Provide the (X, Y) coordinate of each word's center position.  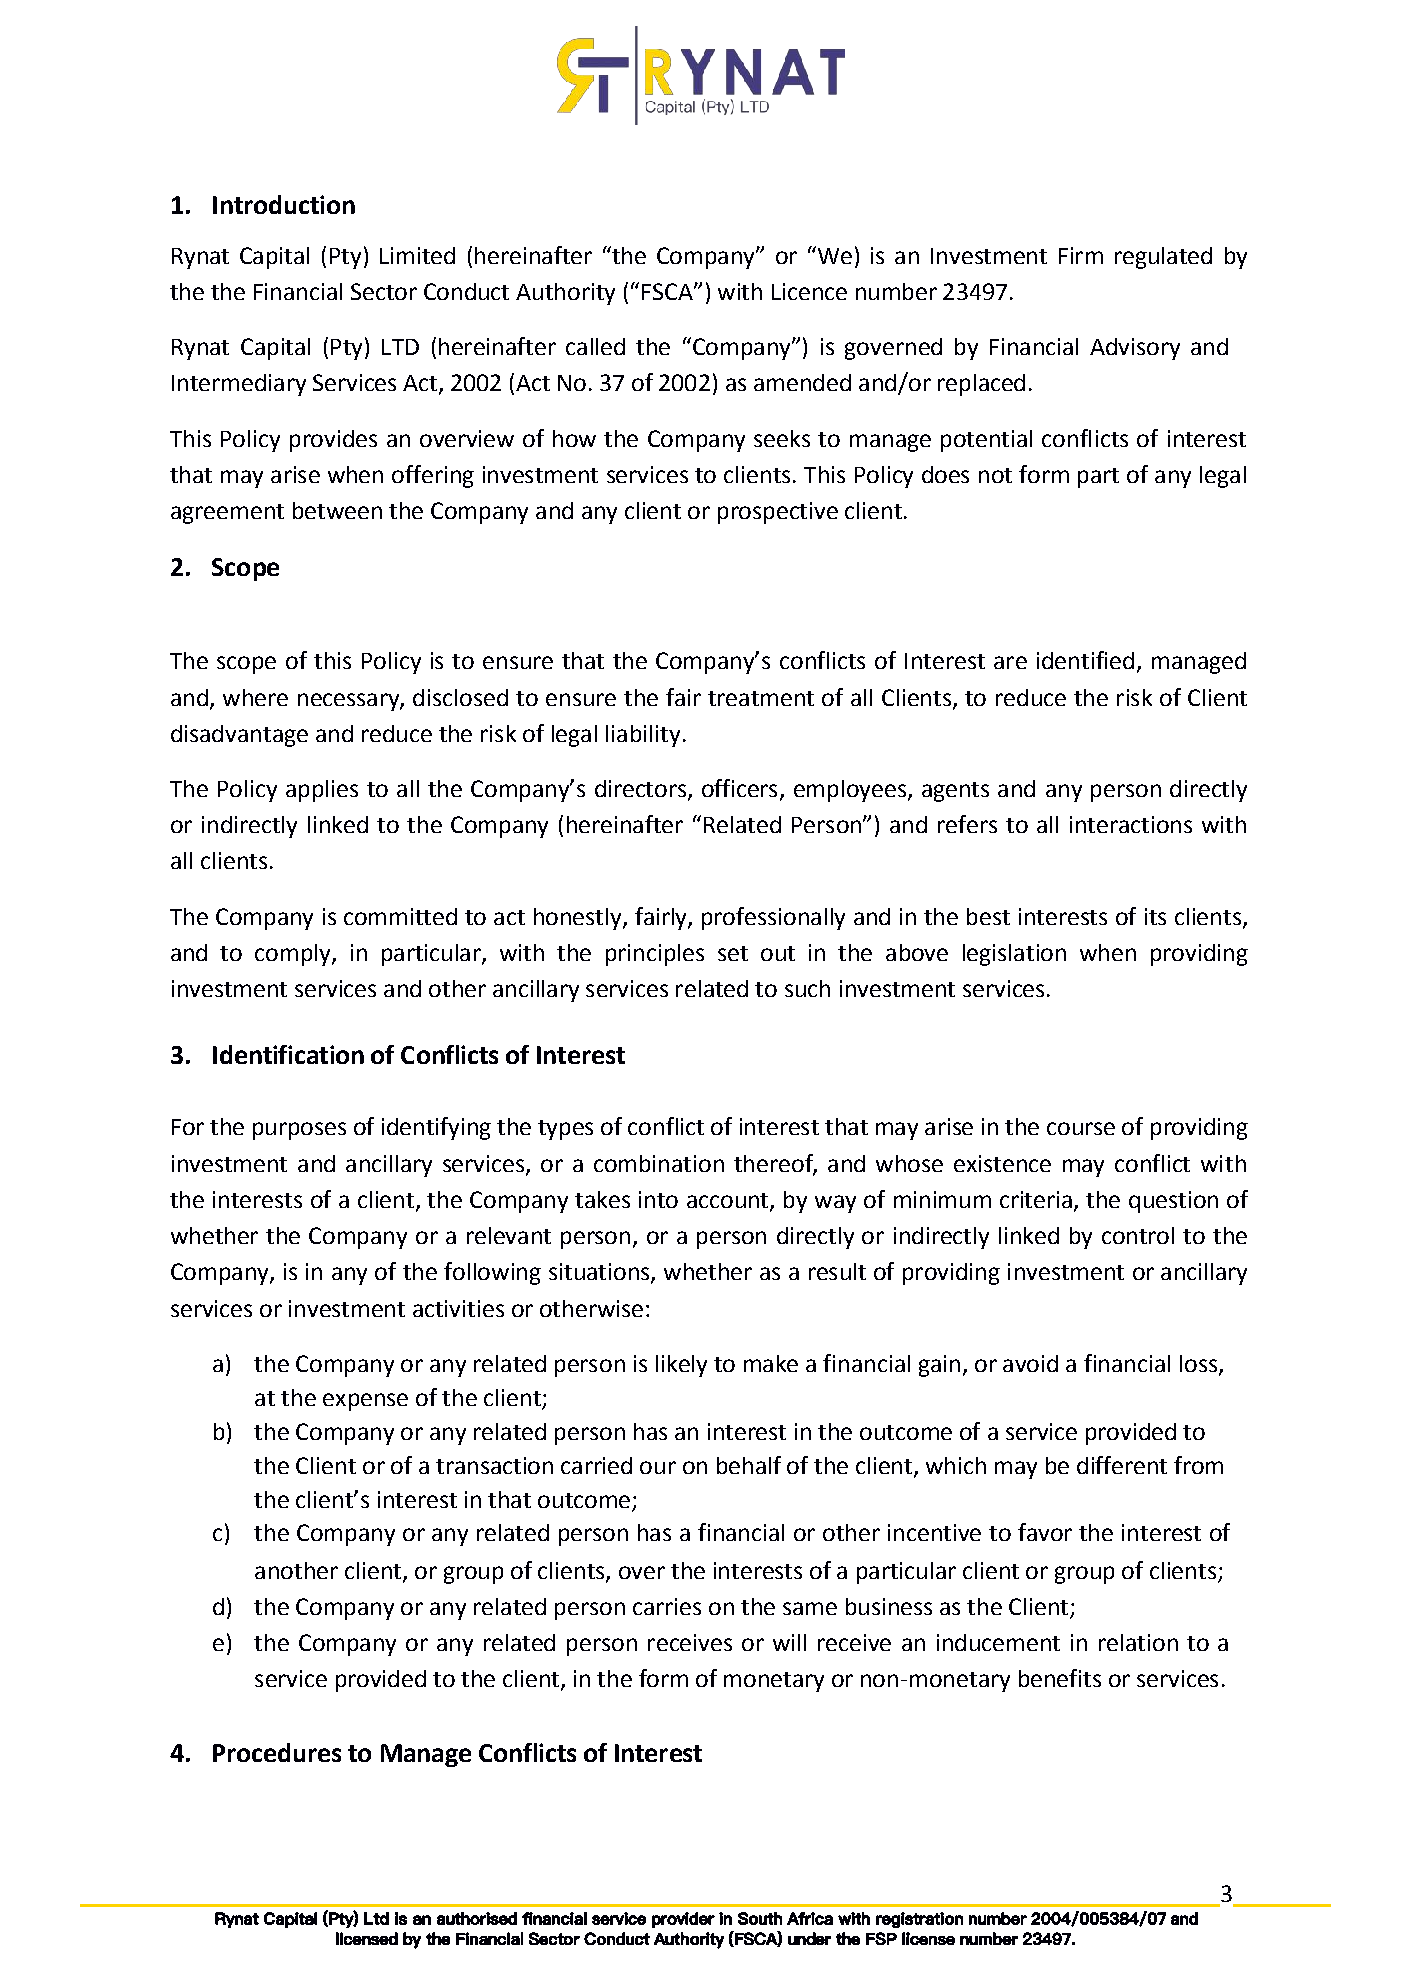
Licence (809, 291)
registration (919, 1920)
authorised (477, 1918)
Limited (417, 255)
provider (683, 1920)
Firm (1081, 255)
